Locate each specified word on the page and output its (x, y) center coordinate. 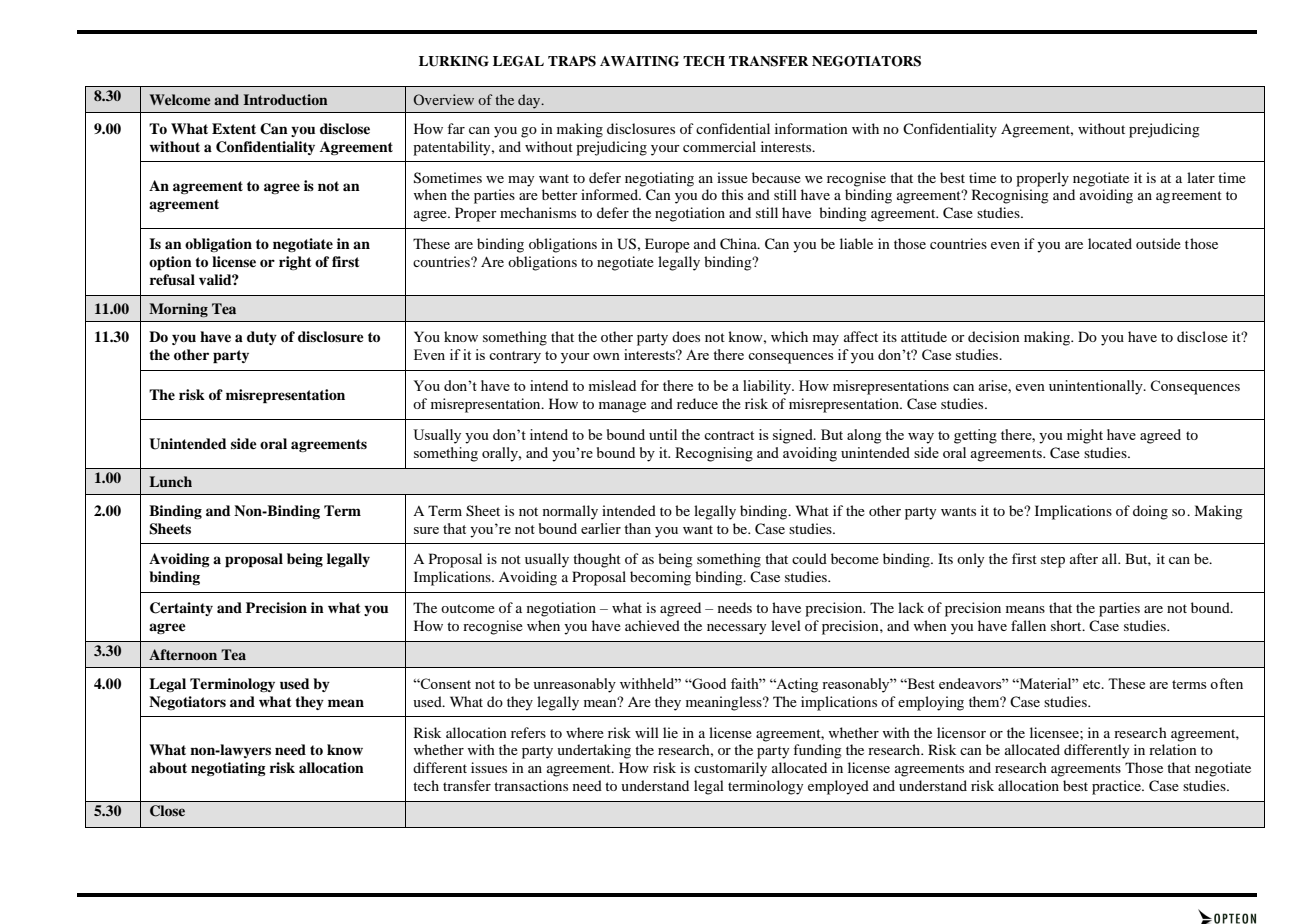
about (168, 768)
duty (262, 338)
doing (1150, 512)
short (1067, 625)
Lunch (170, 481)
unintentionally (1097, 387)
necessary (736, 629)
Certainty (181, 609)
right (295, 263)
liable (856, 243)
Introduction (285, 99)
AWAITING (639, 61)
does (686, 336)
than (637, 528)
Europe (667, 245)
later (1201, 177)
